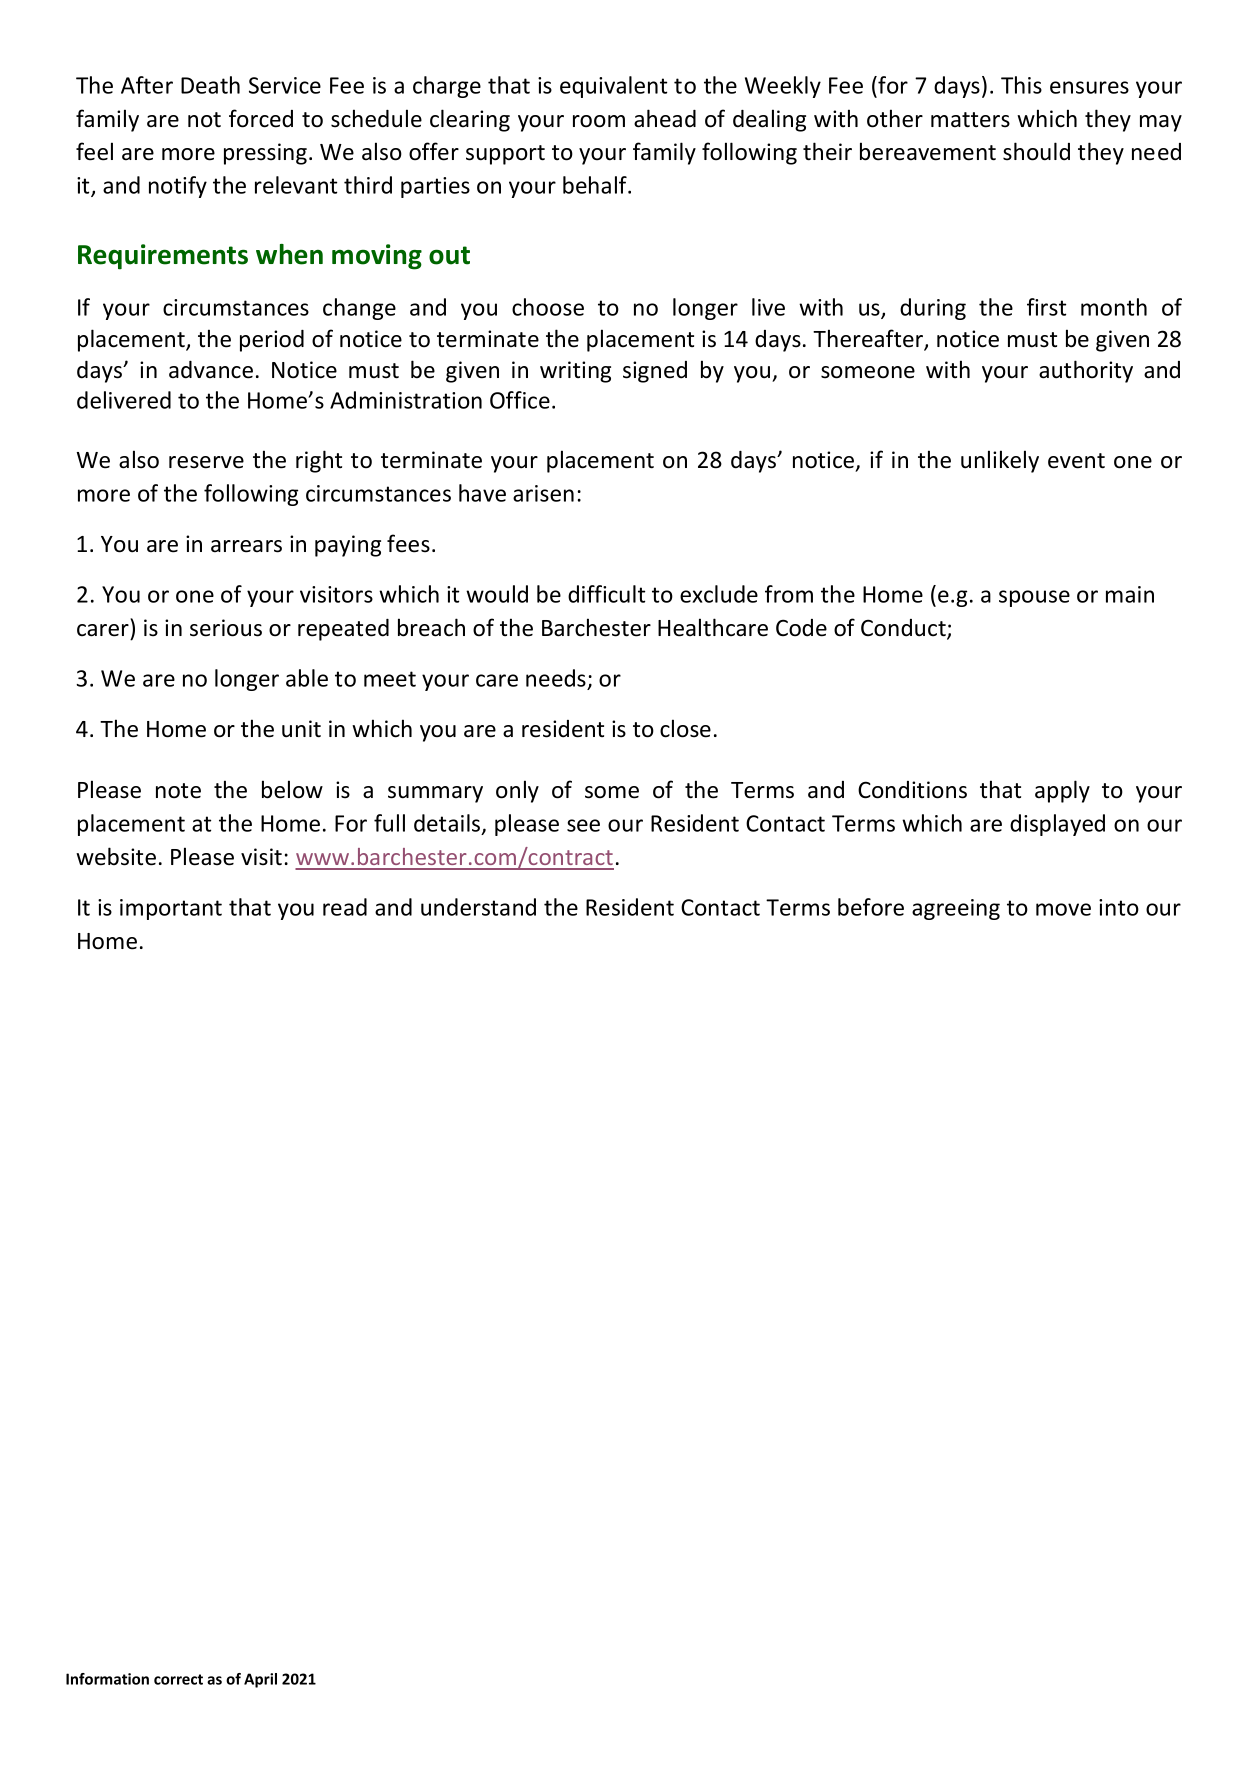 This image has width=1259, height=1780. Describe the element at coordinates (261, 118) in the image. I see `forced` at that location.
